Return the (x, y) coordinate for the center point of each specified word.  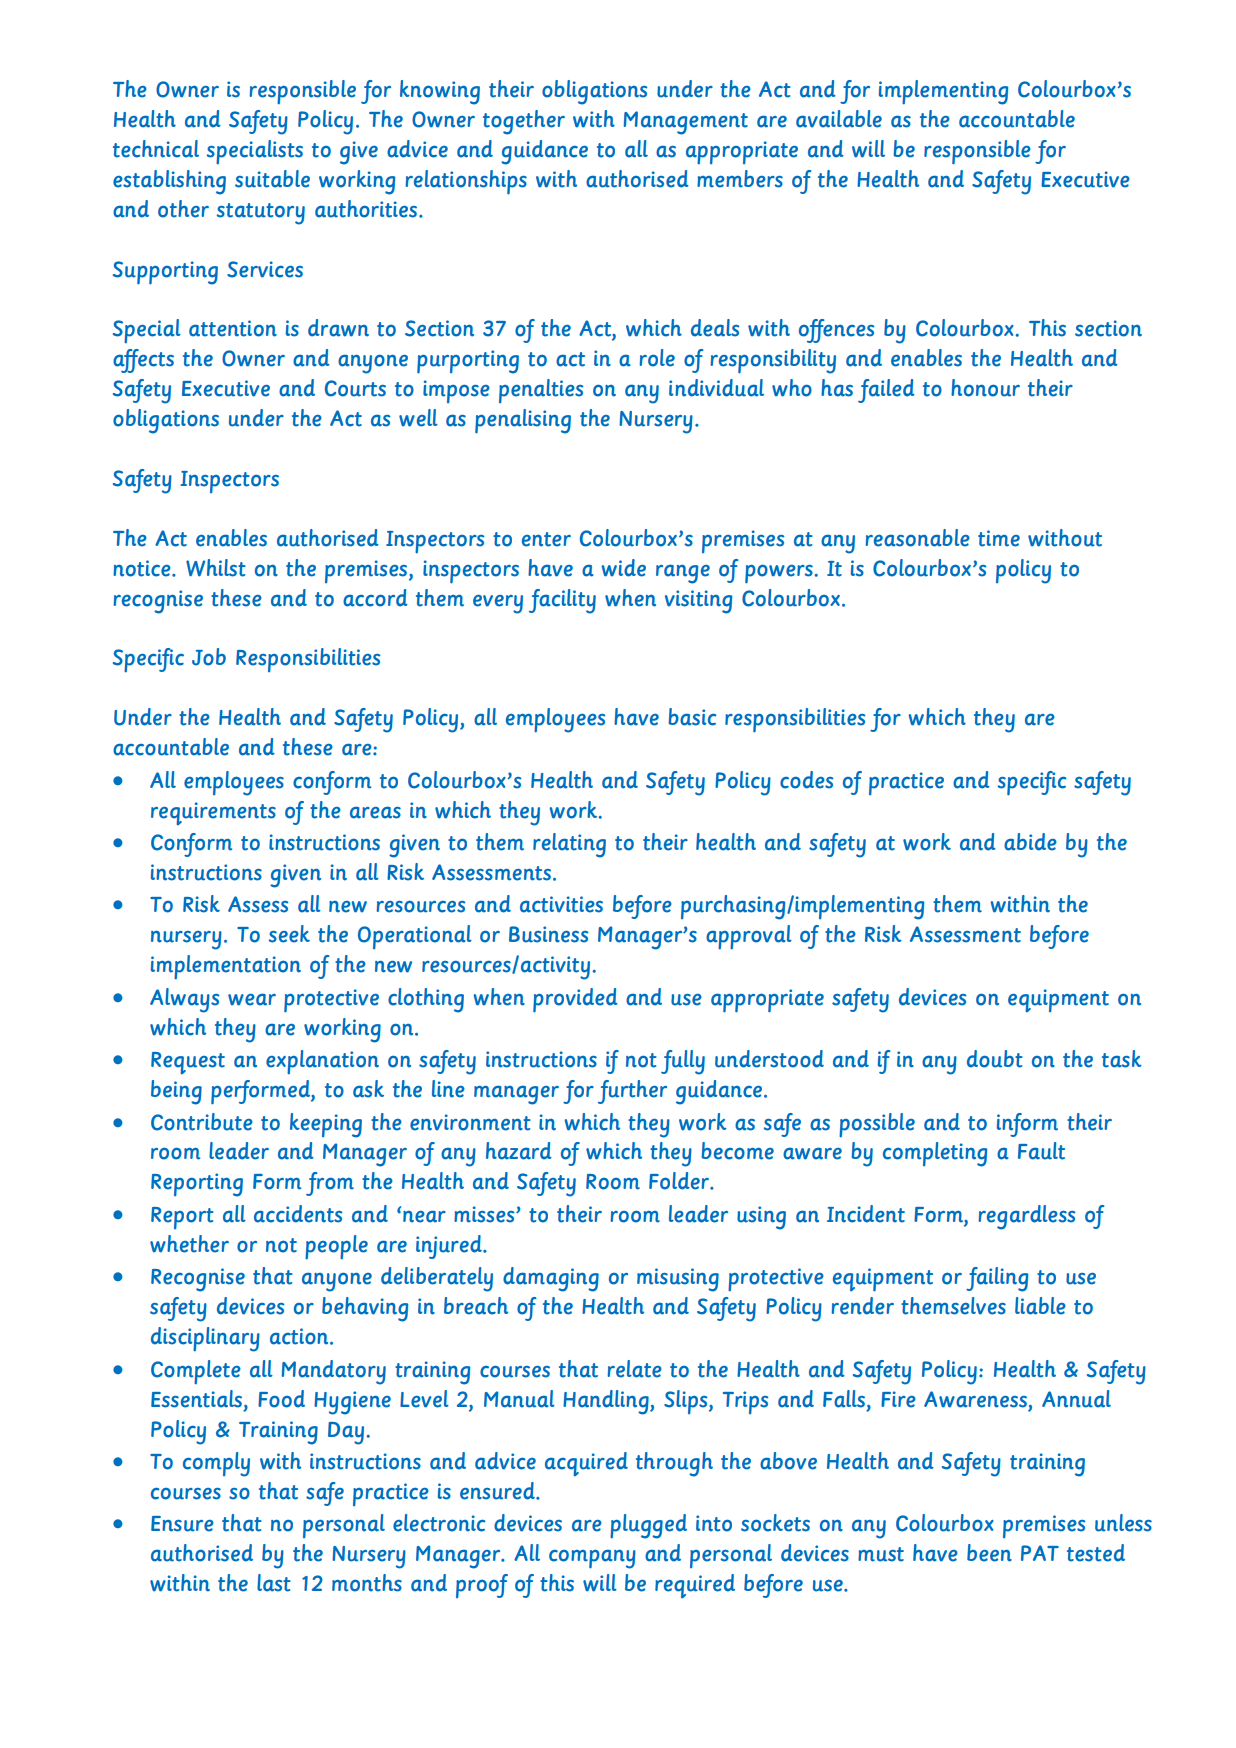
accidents (298, 1214)
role (657, 358)
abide (1030, 842)
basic (693, 717)
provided (575, 1000)
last (274, 1583)
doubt (995, 1059)
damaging (551, 1279)
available (839, 119)
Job (209, 657)
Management (686, 123)
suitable (272, 179)
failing (997, 1279)
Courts (355, 388)
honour (985, 388)
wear (252, 999)
